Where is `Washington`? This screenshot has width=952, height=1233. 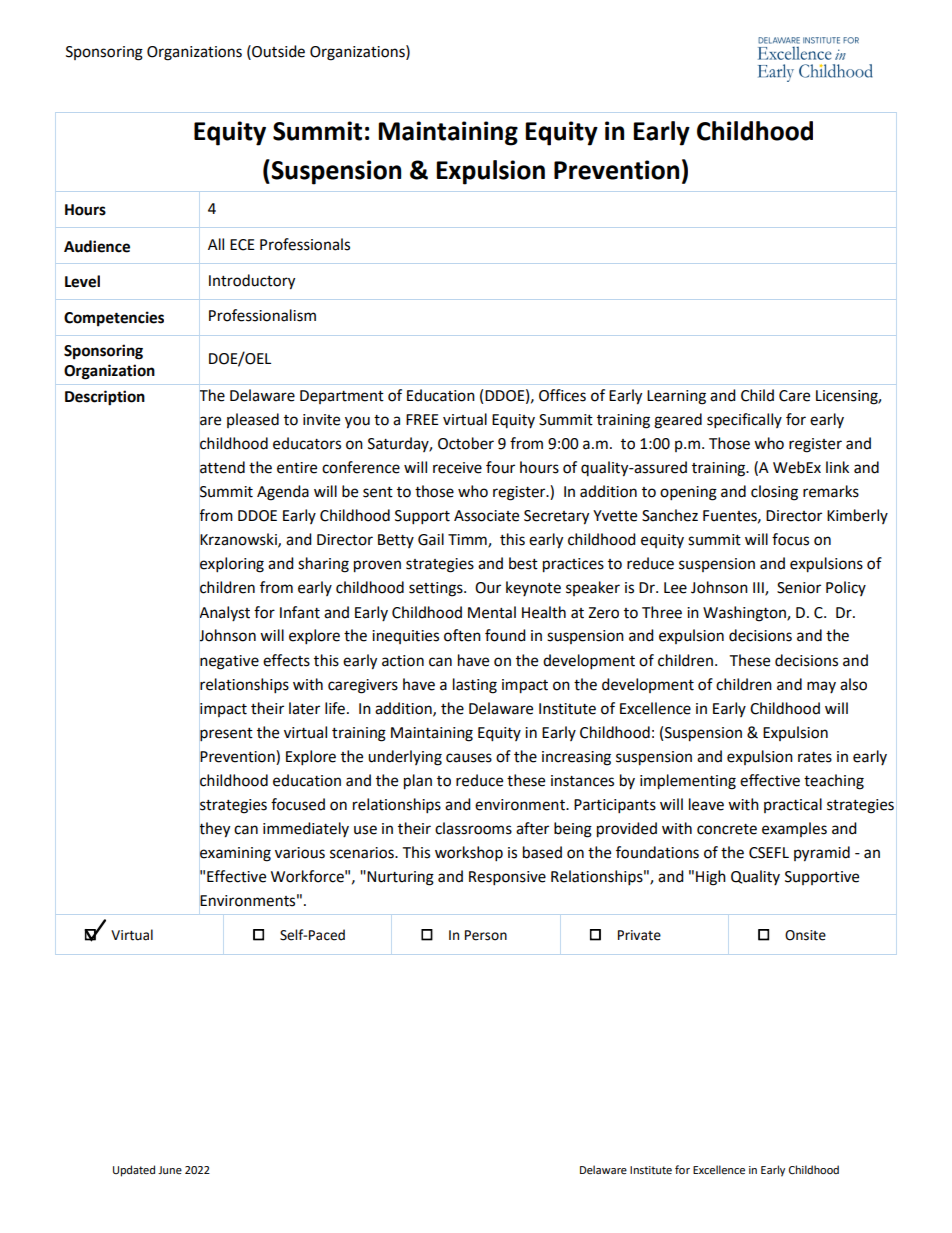
Washington is located at coordinates (745, 614).
